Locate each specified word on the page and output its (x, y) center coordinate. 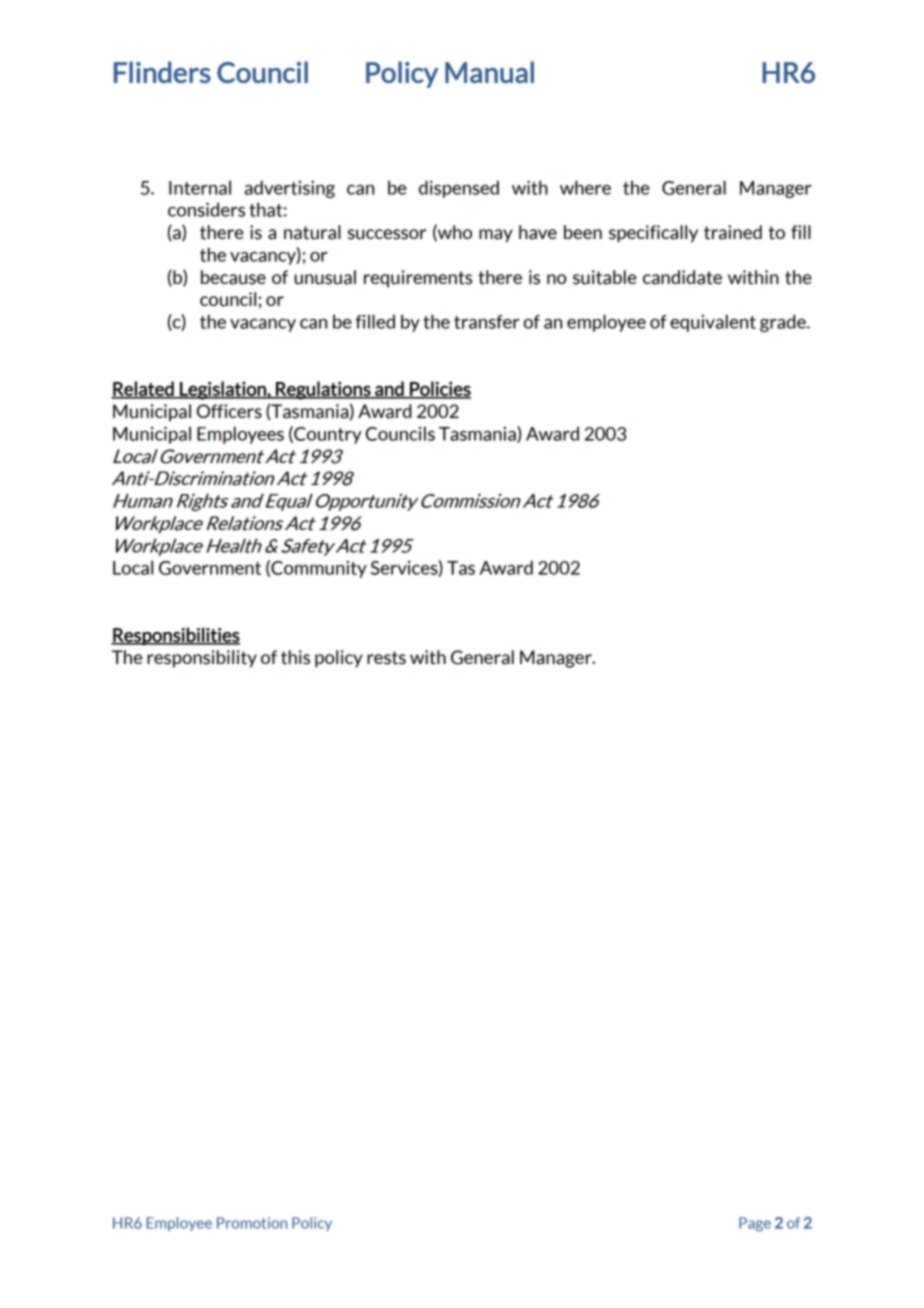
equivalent (713, 323)
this (295, 657)
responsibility (202, 659)
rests (386, 658)
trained (733, 232)
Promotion (252, 1223)
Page (755, 1224)
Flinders (162, 72)
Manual (489, 72)
